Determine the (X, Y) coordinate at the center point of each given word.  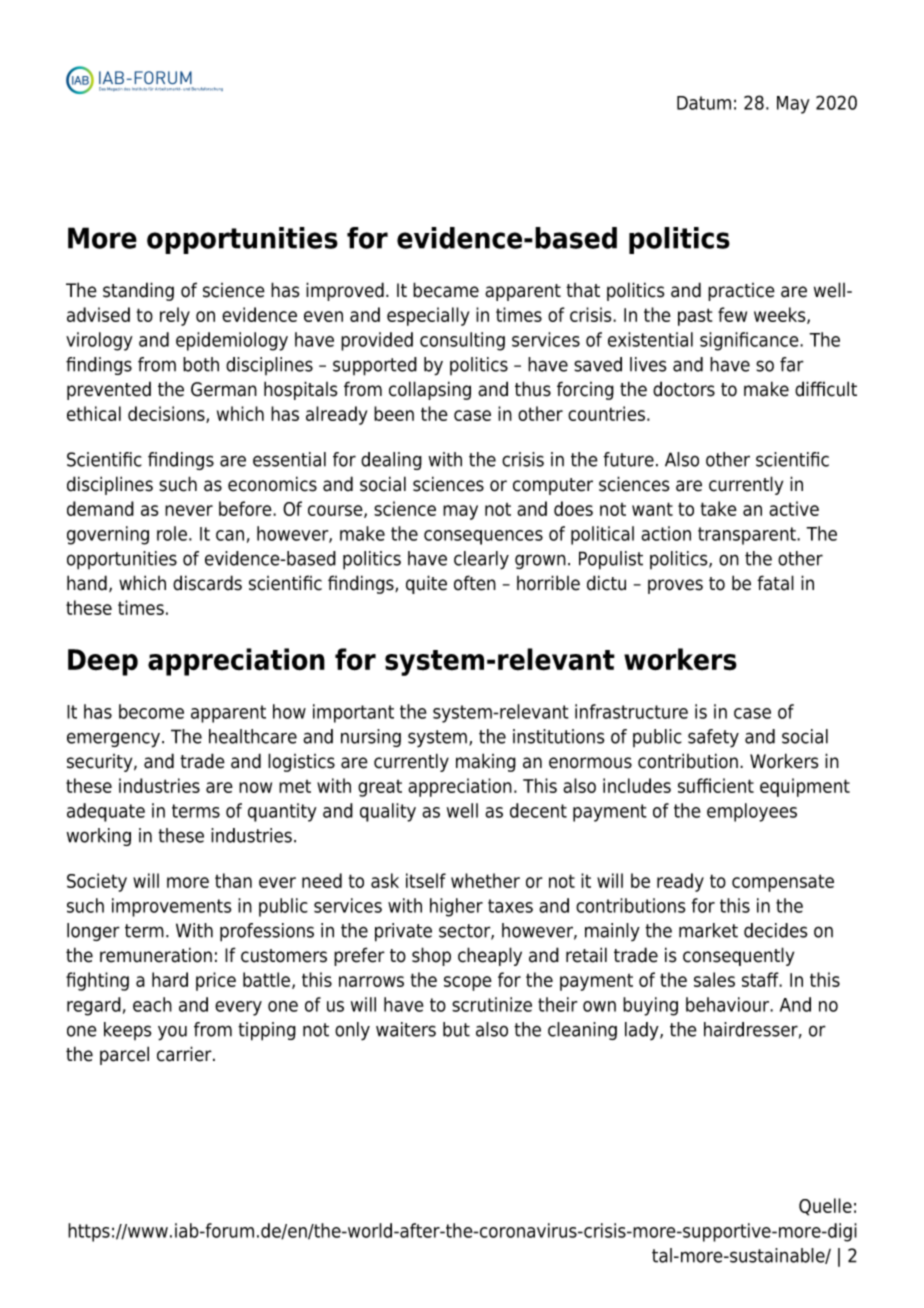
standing (138, 291)
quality (388, 812)
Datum (704, 103)
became (446, 290)
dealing (391, 461)
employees (752, 812)
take (719, 508)
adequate (106, 812)
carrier (185, 1054)
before (246, 508)
